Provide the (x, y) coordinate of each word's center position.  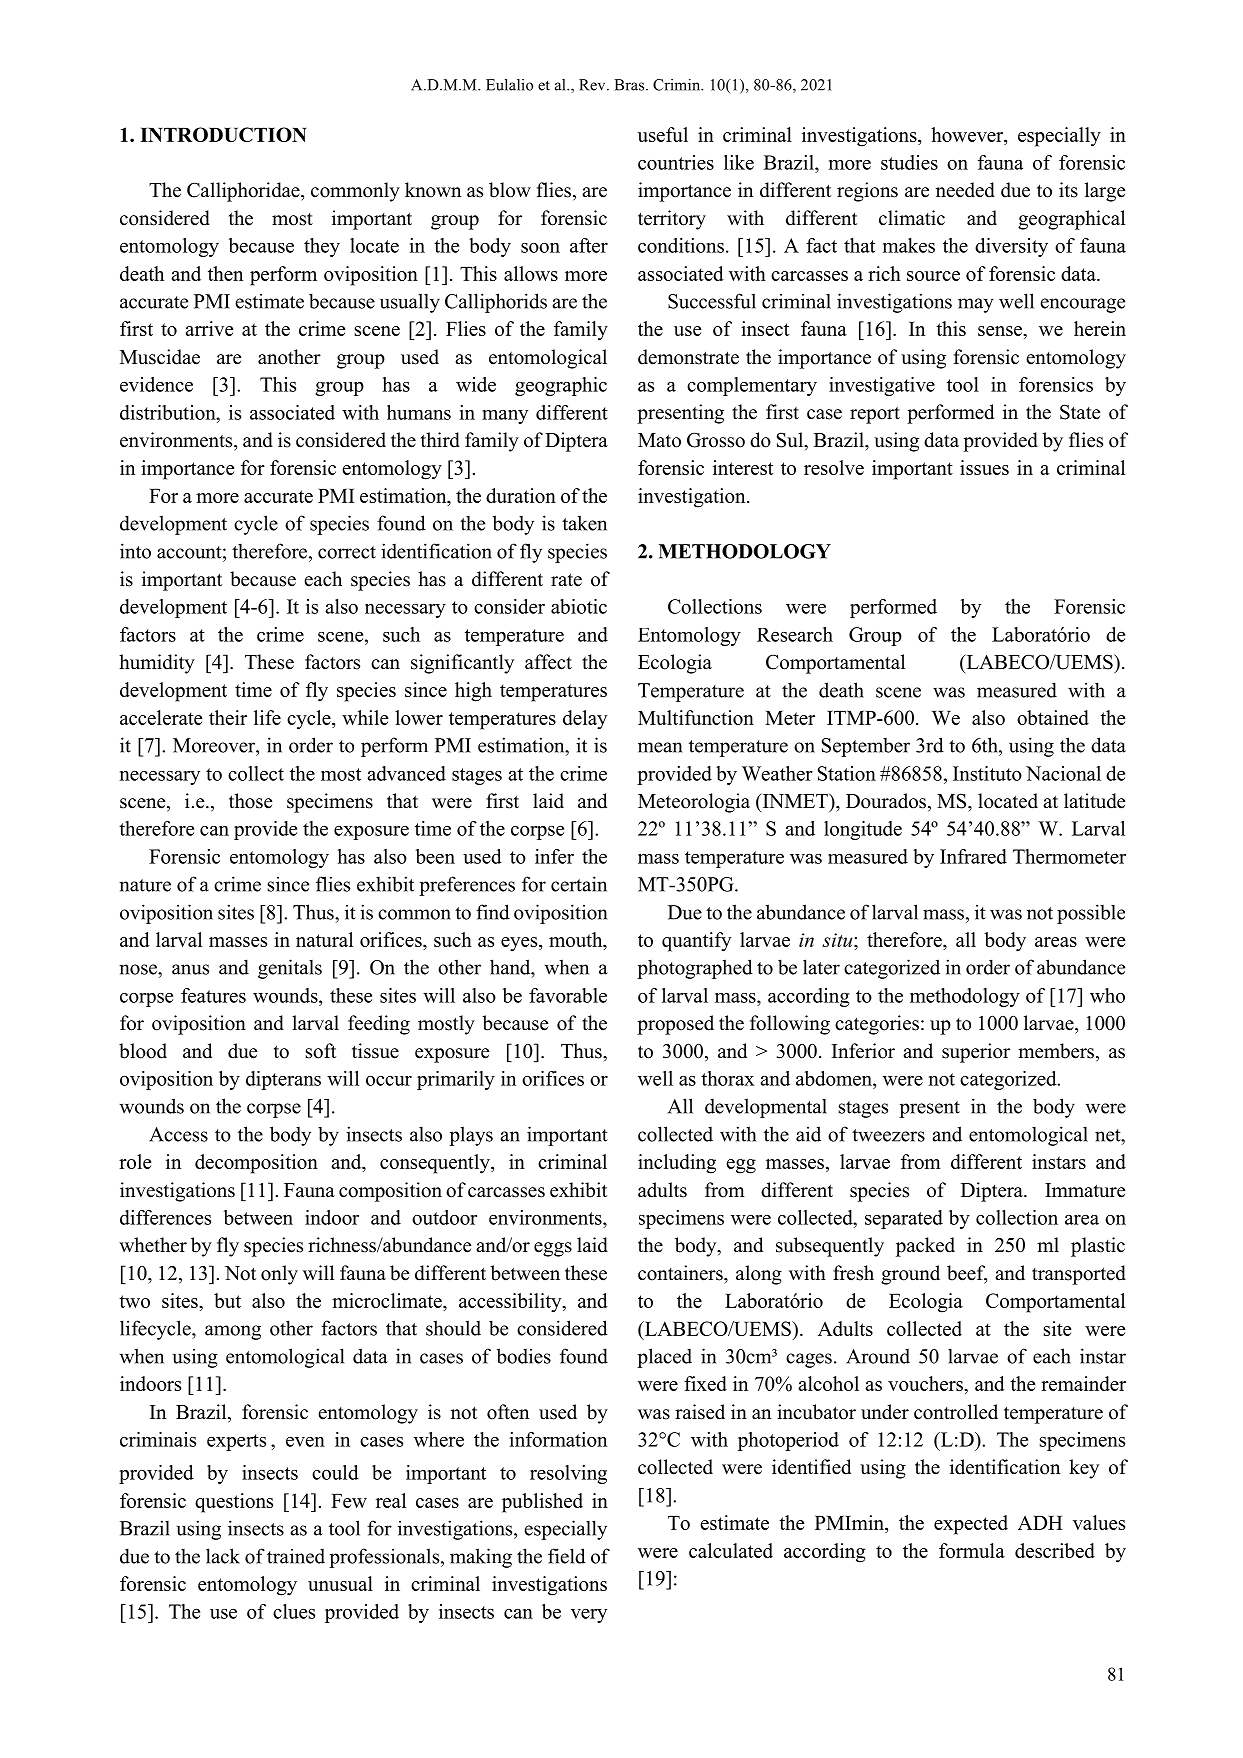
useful (663, 134)
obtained (1053, 717)
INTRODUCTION (223, 134)
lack (223, 1556)
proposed (675, 1025)
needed (965, 190)
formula (972, 1550)
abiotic (579, 606)
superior (976, 1053)
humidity (157, 664)
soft (321, 1051)
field (567, 1556)
